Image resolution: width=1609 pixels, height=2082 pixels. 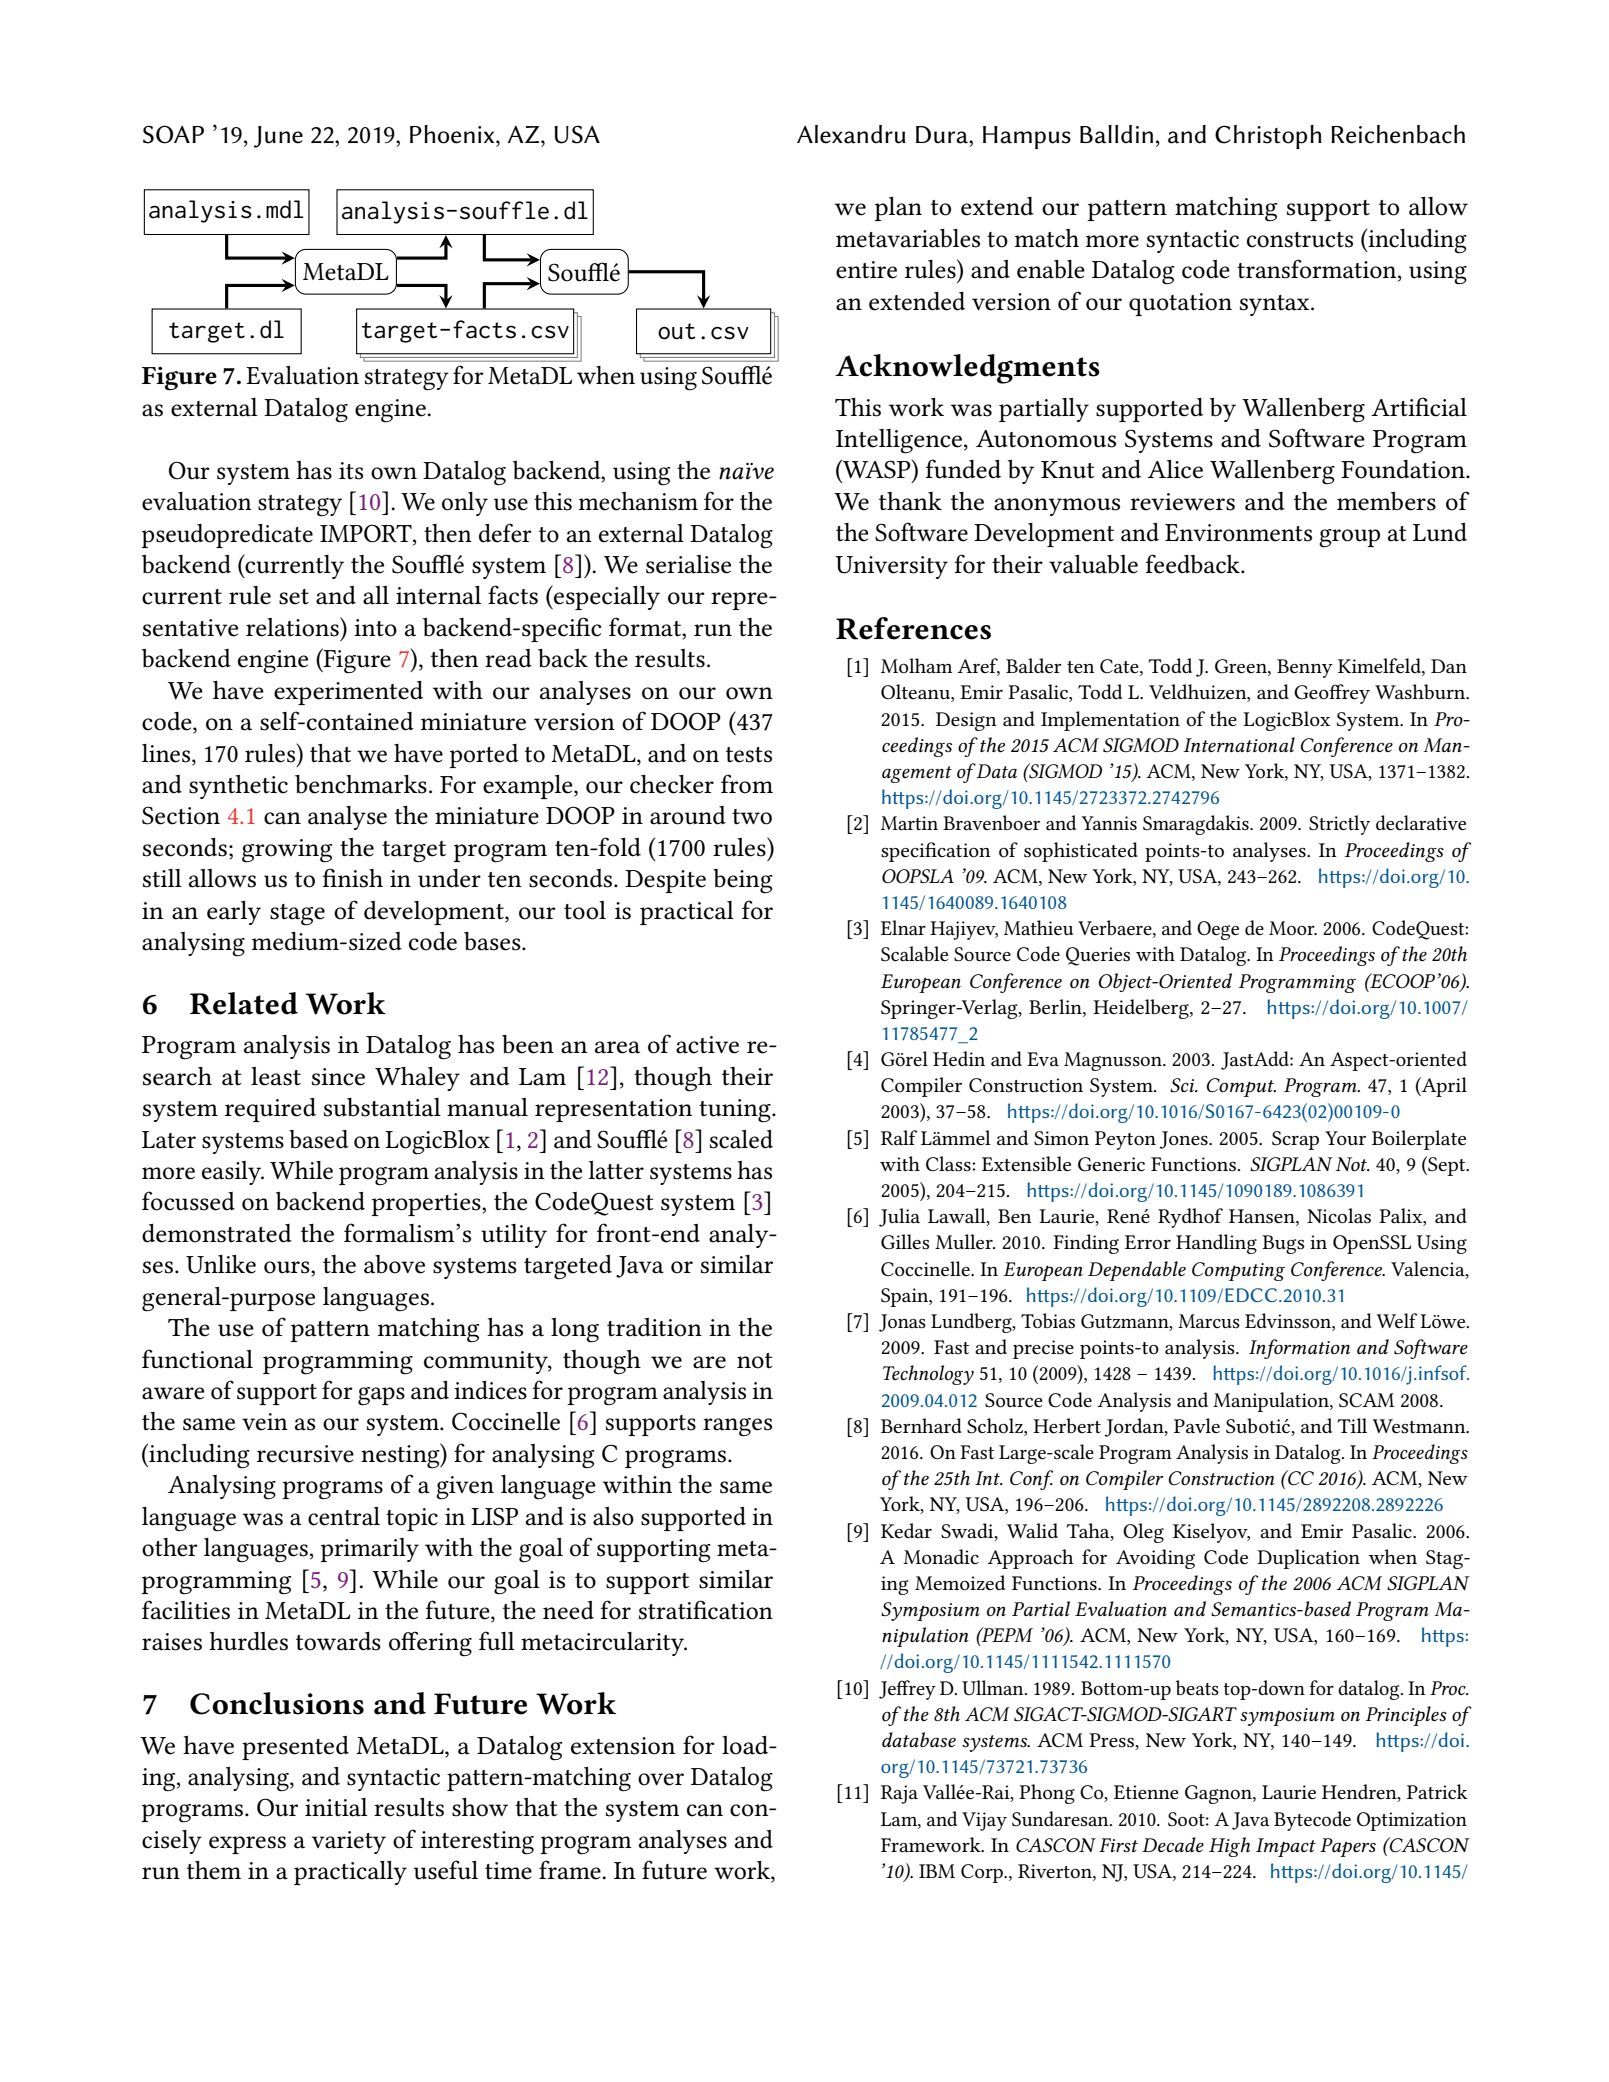 What do you see at coordinates (233, 1173) in the screenshot?
I see `easily` at bounding box center [233, 1173].
